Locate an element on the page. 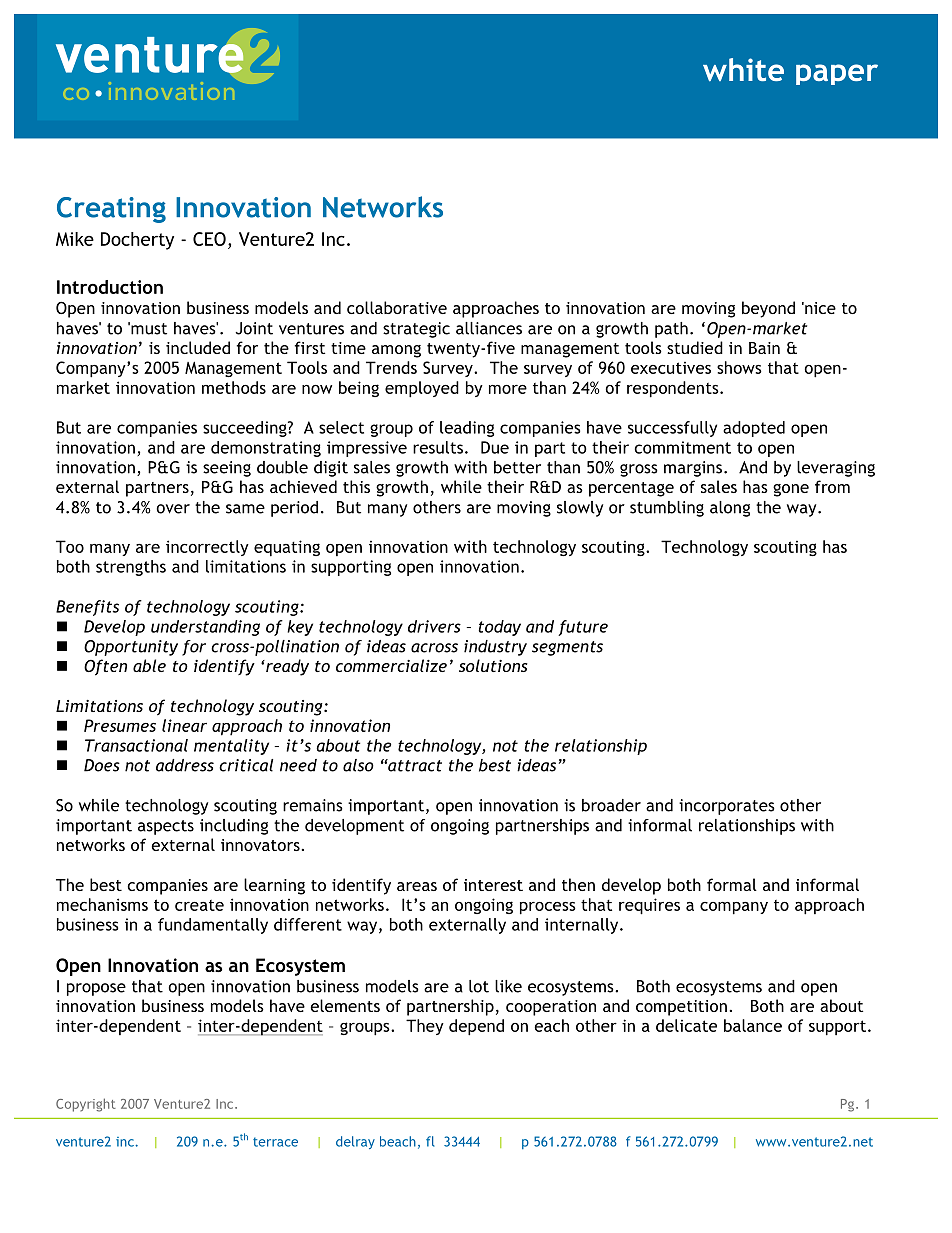 The width and height of the document is (952, 1233). white is located at coordinates (743, 69).
